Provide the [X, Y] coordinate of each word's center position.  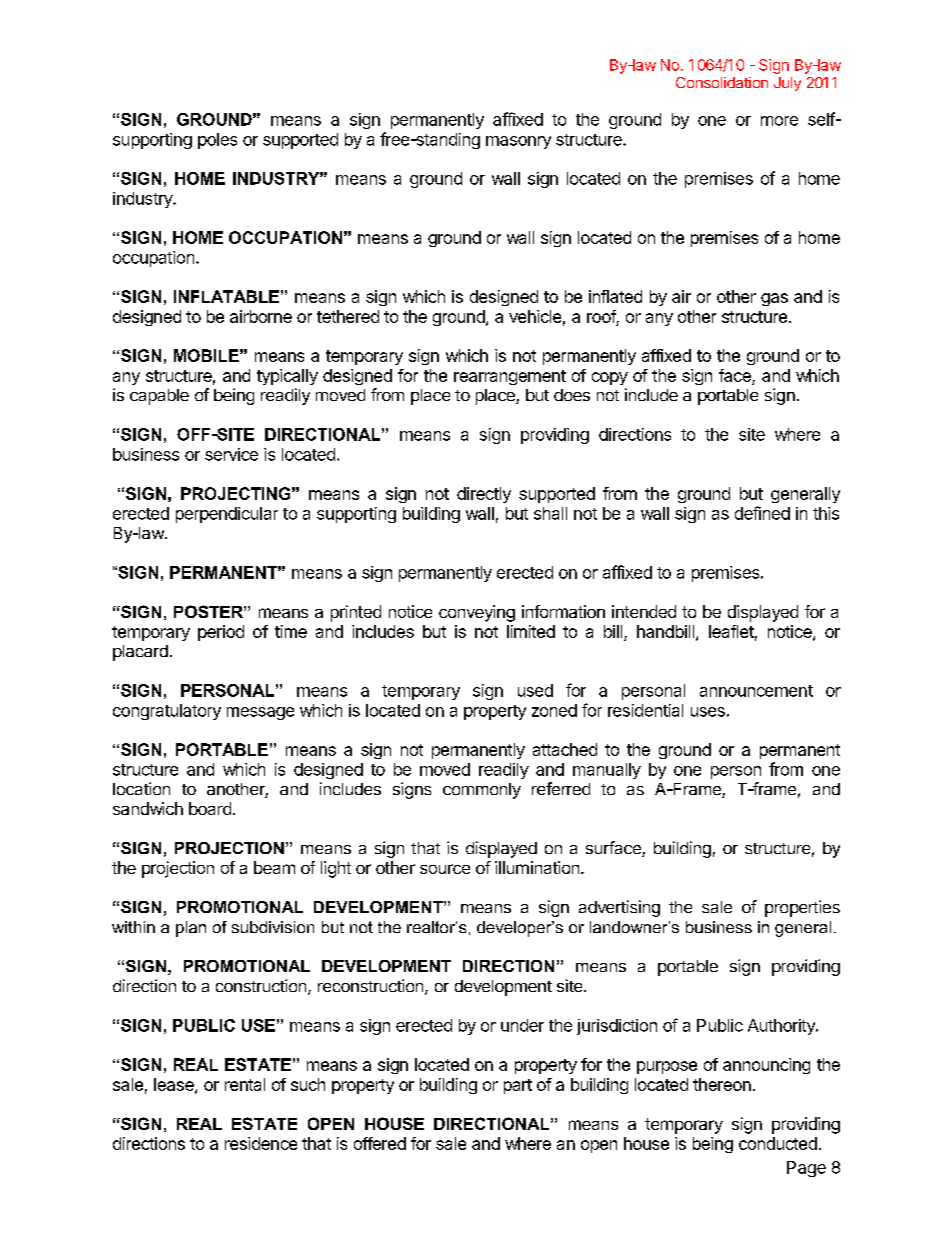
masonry [518, 142]
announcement [756, 691]
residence [261, 1143]
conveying [477, 613]
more [779, 121]
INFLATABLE [226, 296]
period [221, 633]
